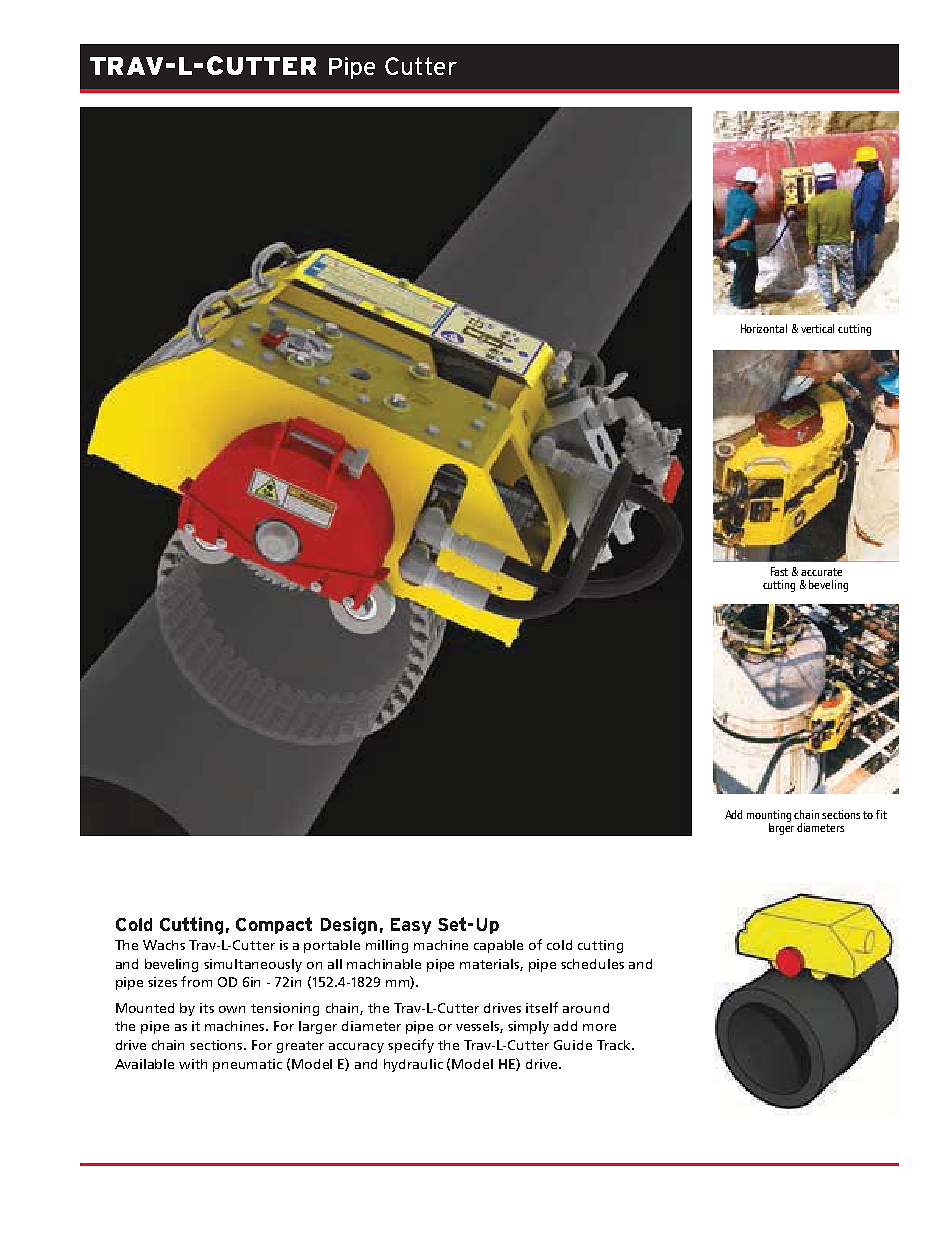  I want to click on vertical, so click(817, 328).
